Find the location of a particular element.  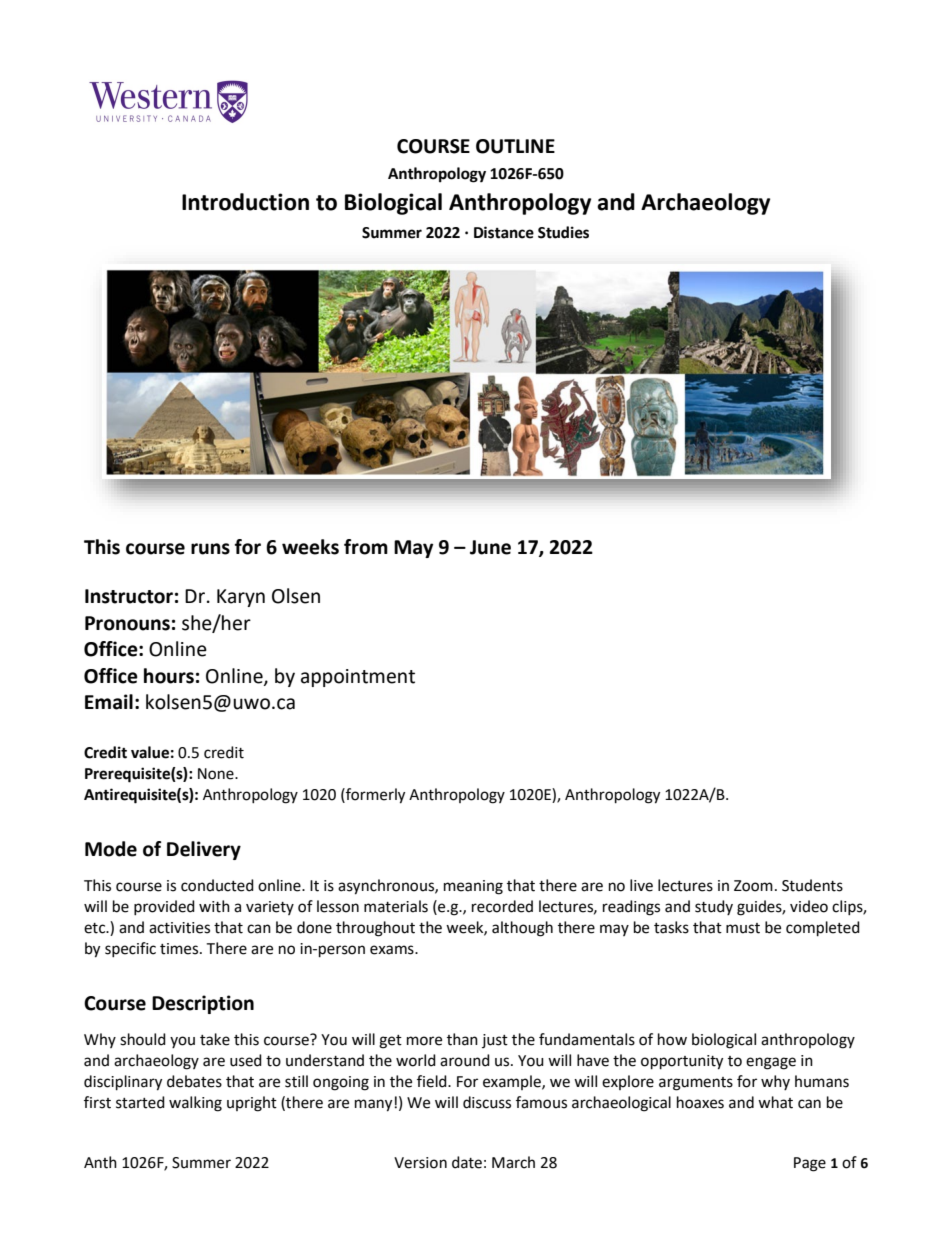

Introduction is located at coordinates (245, 202).
